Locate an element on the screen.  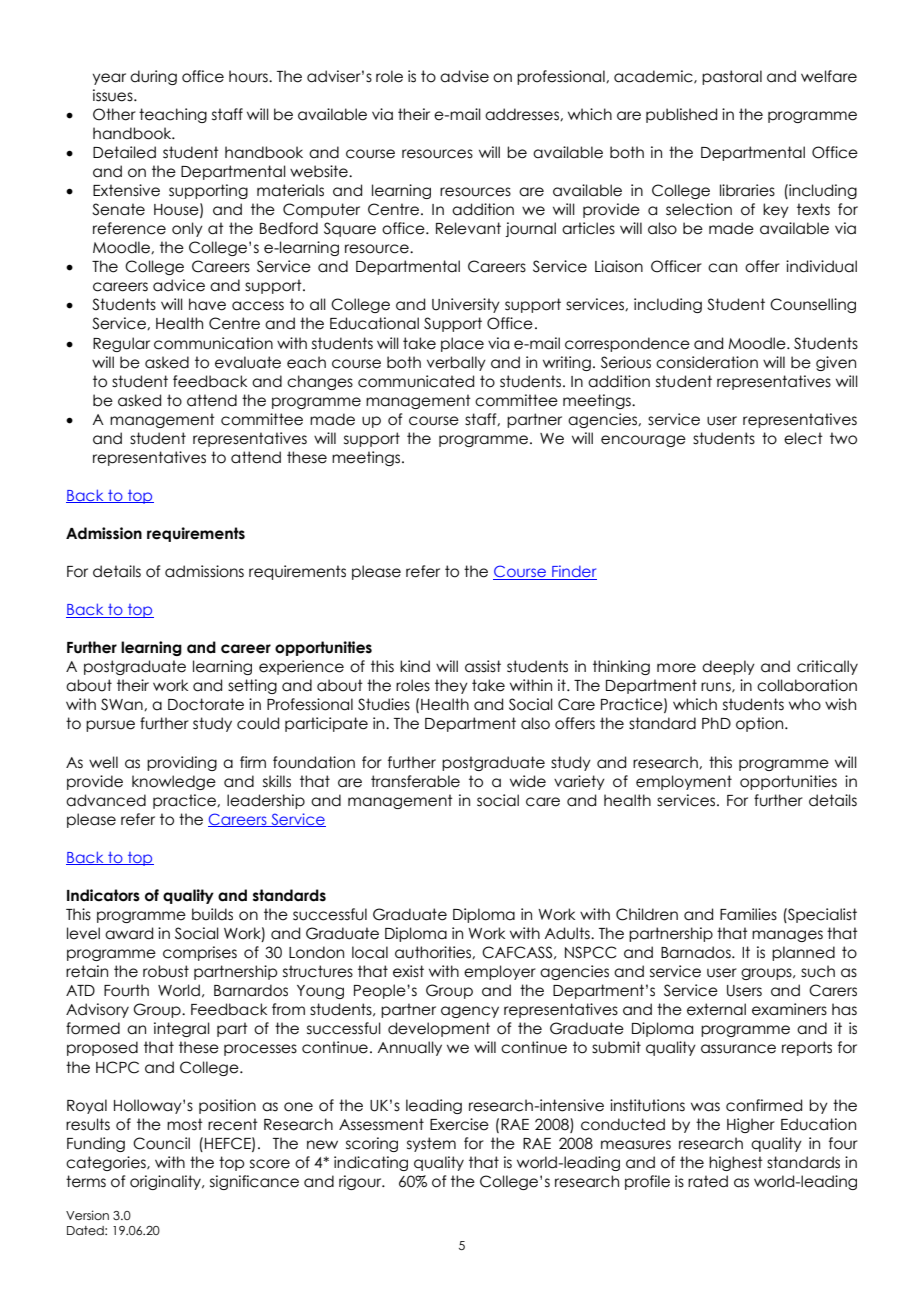
during is located at coordinates (153, 77).
